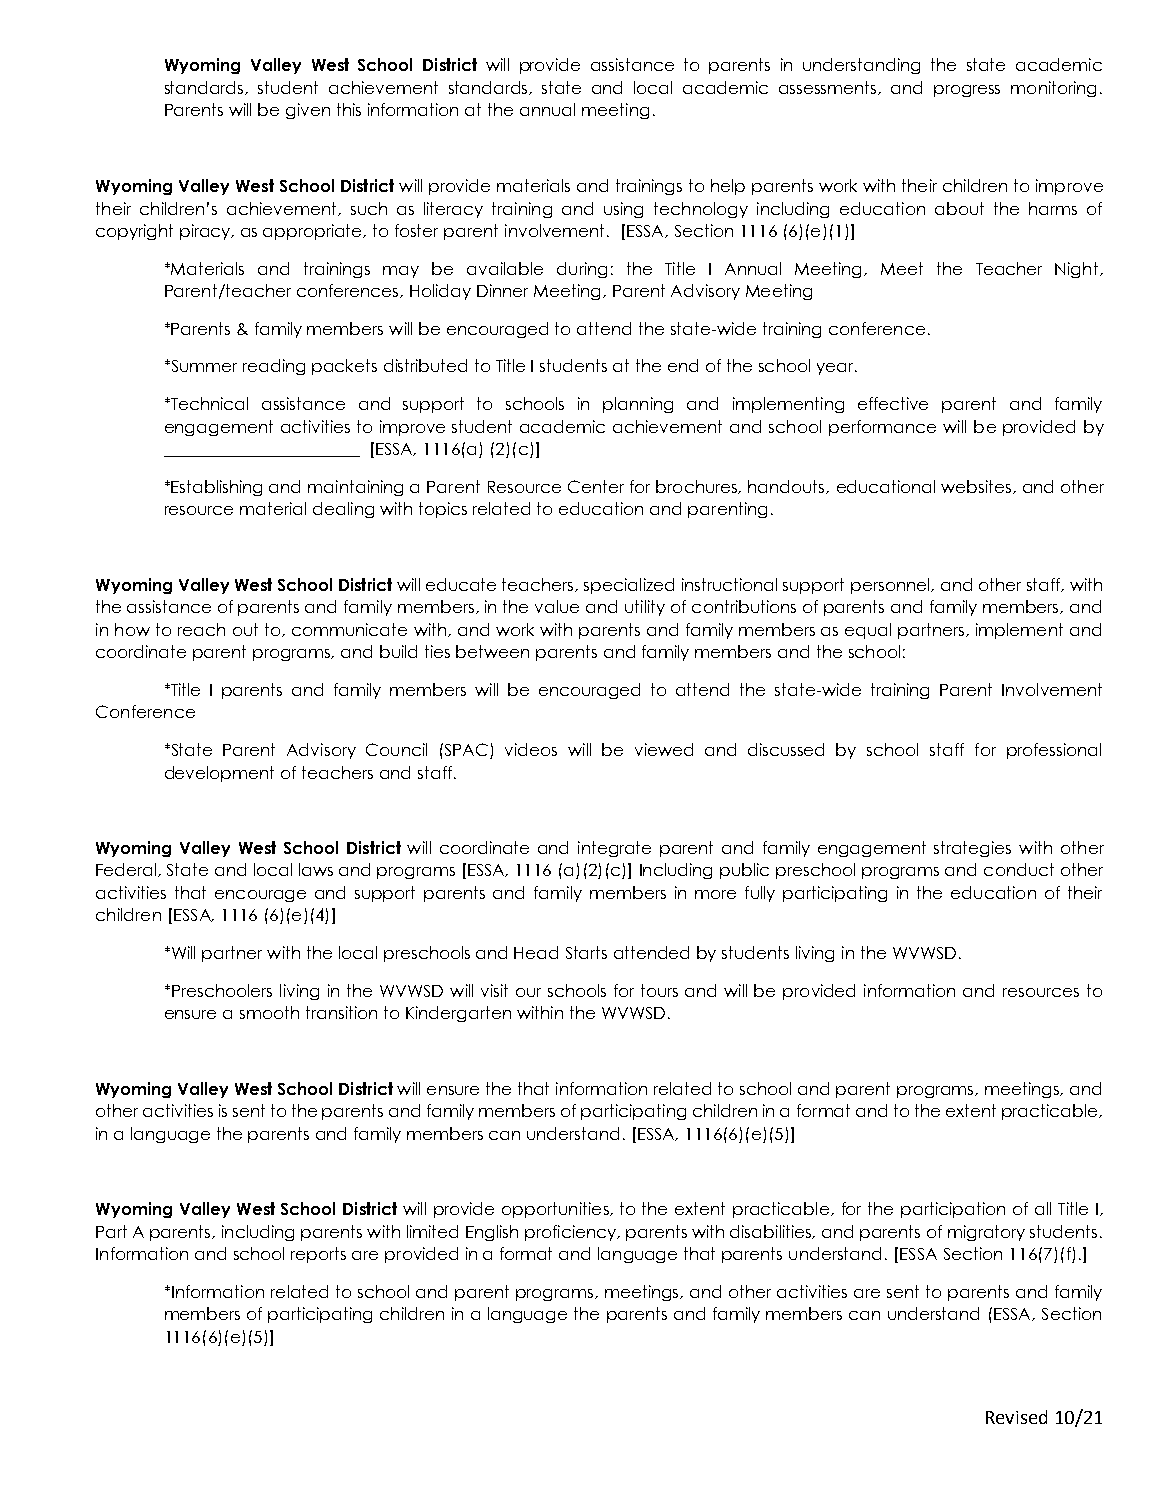 This screenshot has height=1498, width=1158. Describe the element at coordinates (623, 210) in the screenshot. I see `using` at that location.
